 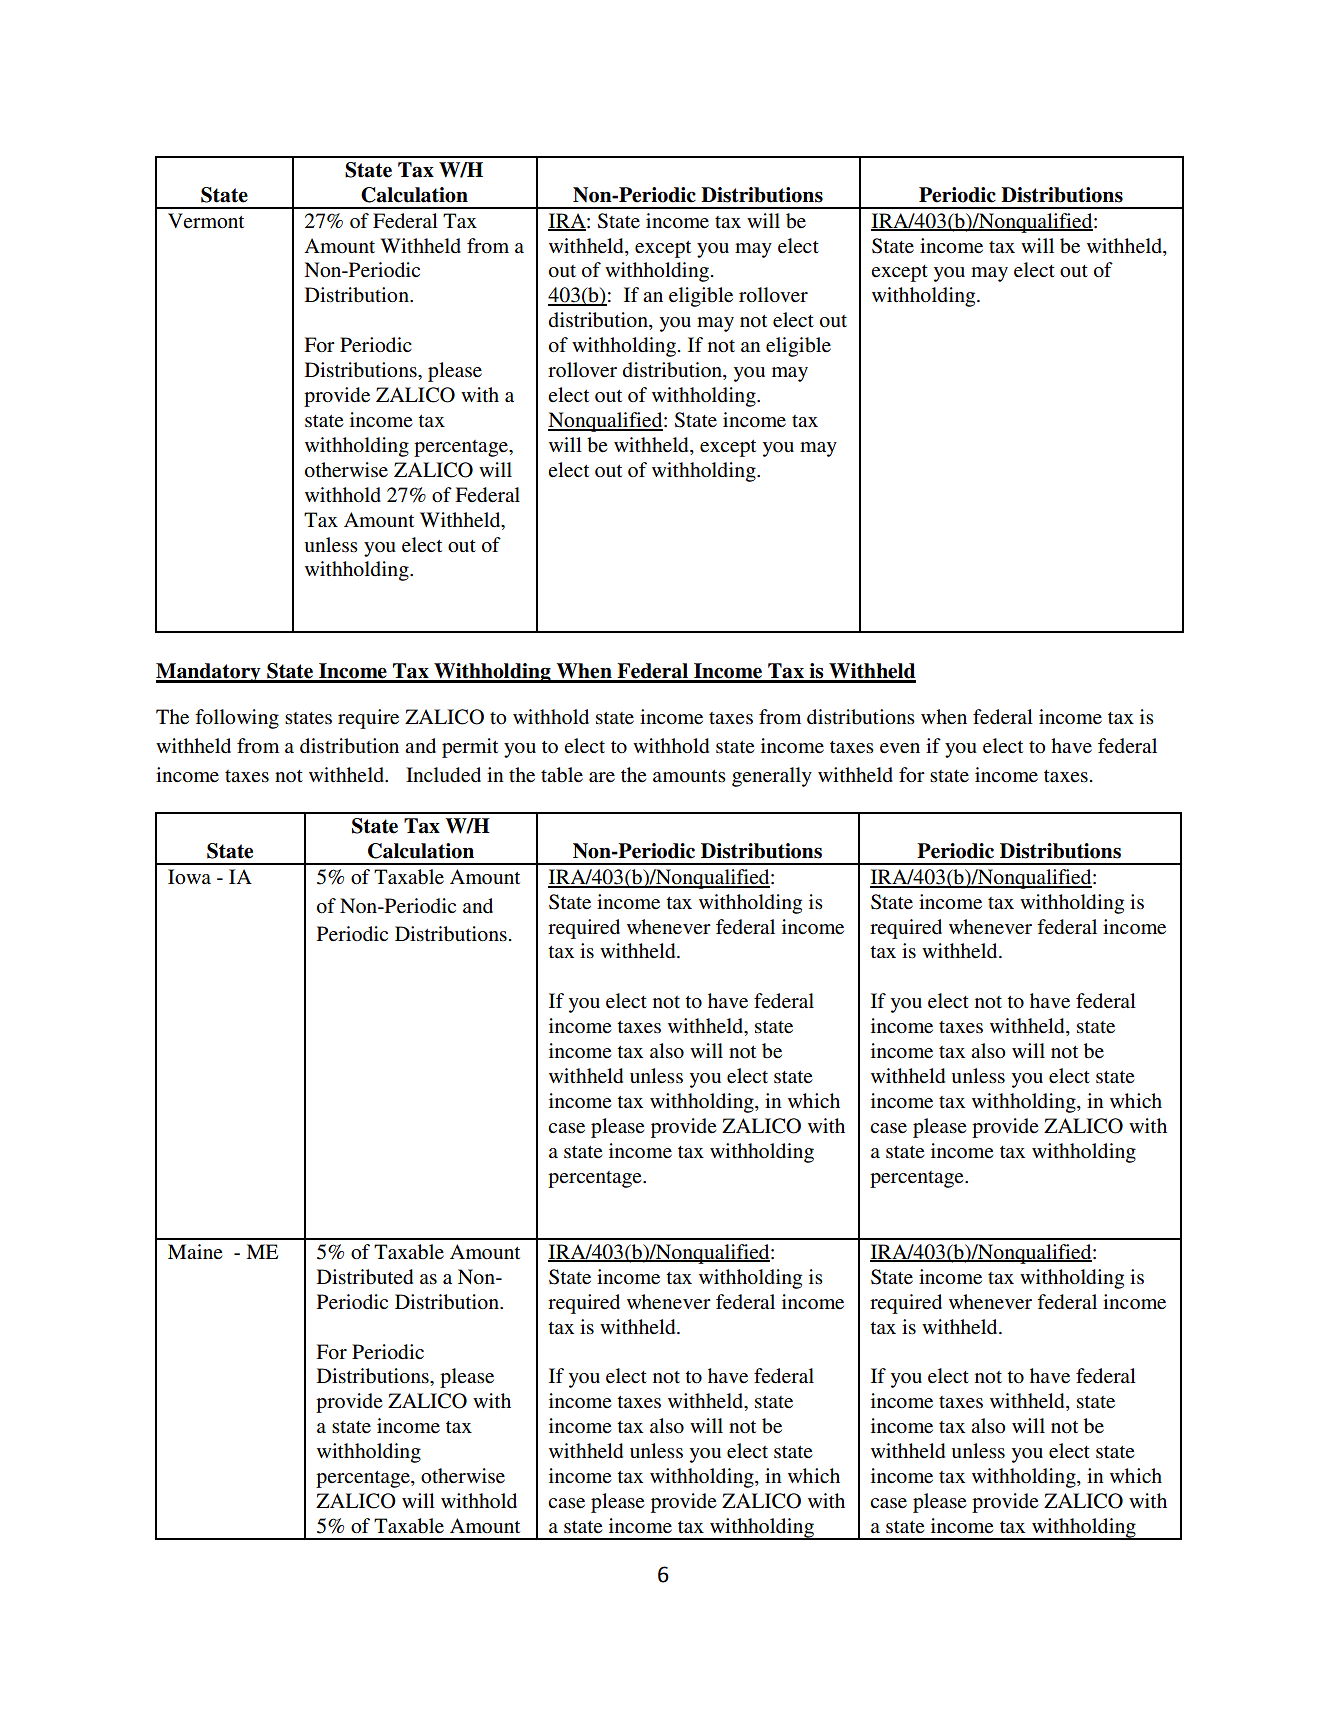 I want to click on even, so click(x=900, y=748).
